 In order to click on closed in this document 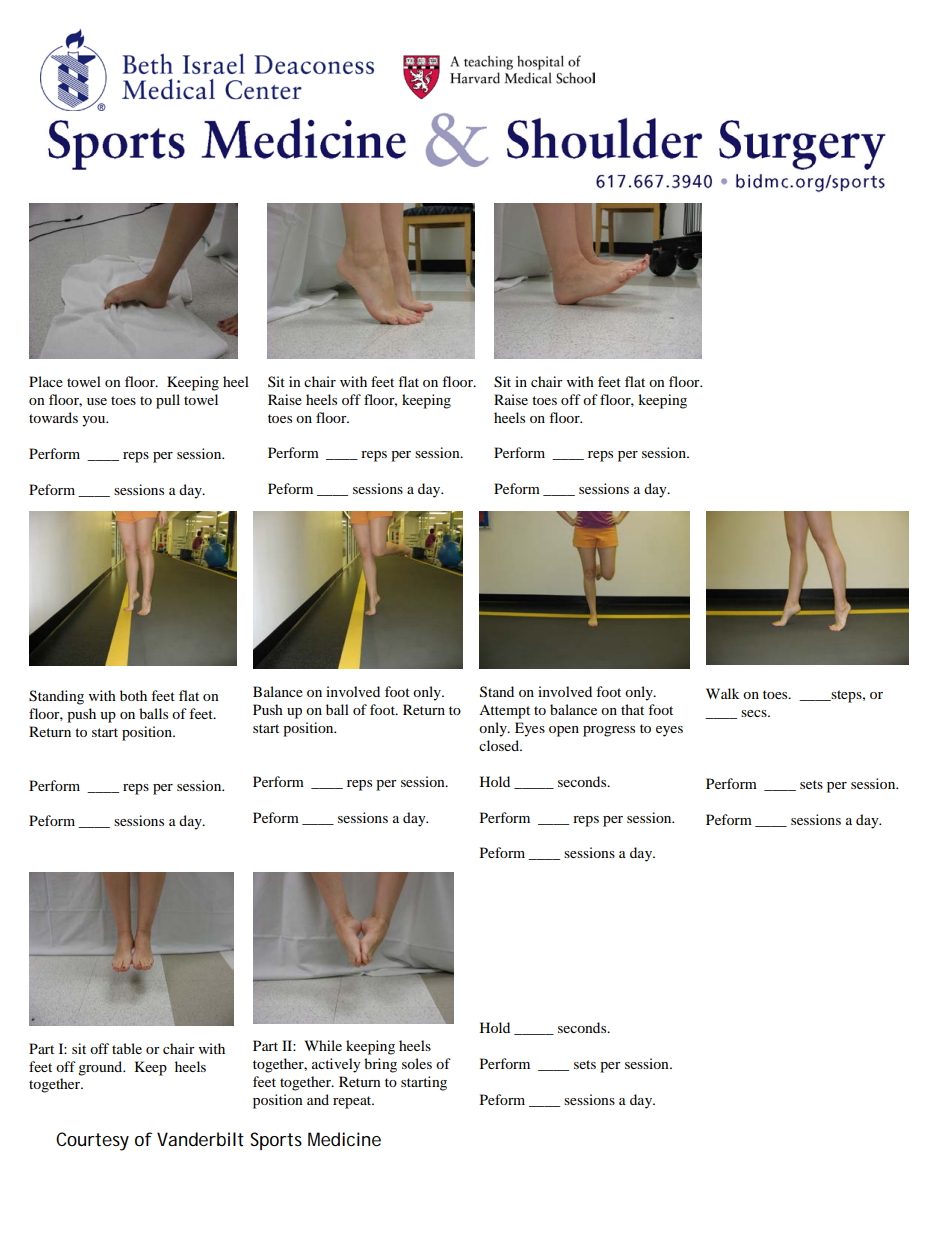, I will do `click(500, 745)`.
